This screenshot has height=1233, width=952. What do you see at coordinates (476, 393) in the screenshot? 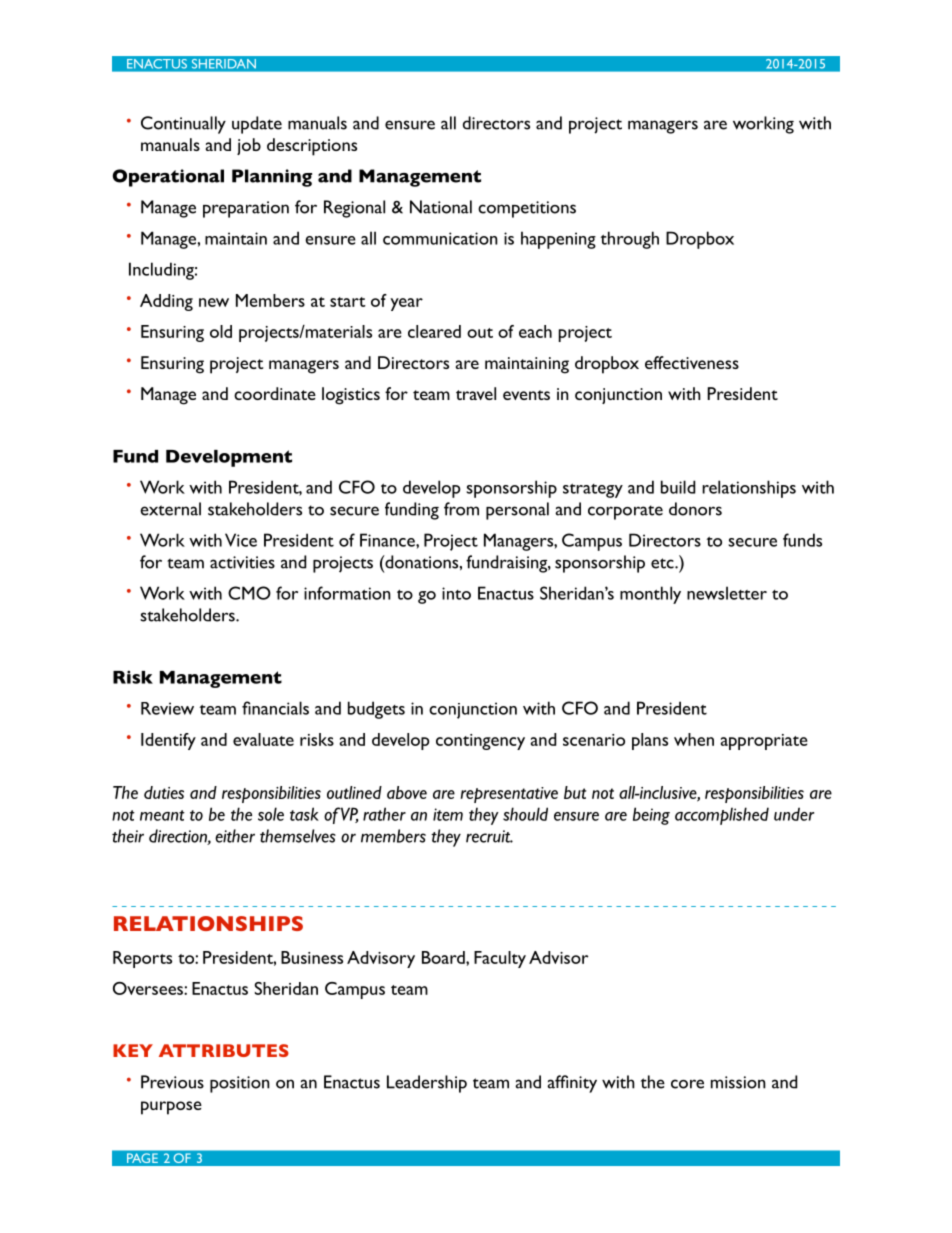
I see `travel` at bounding box center [476, 393].
